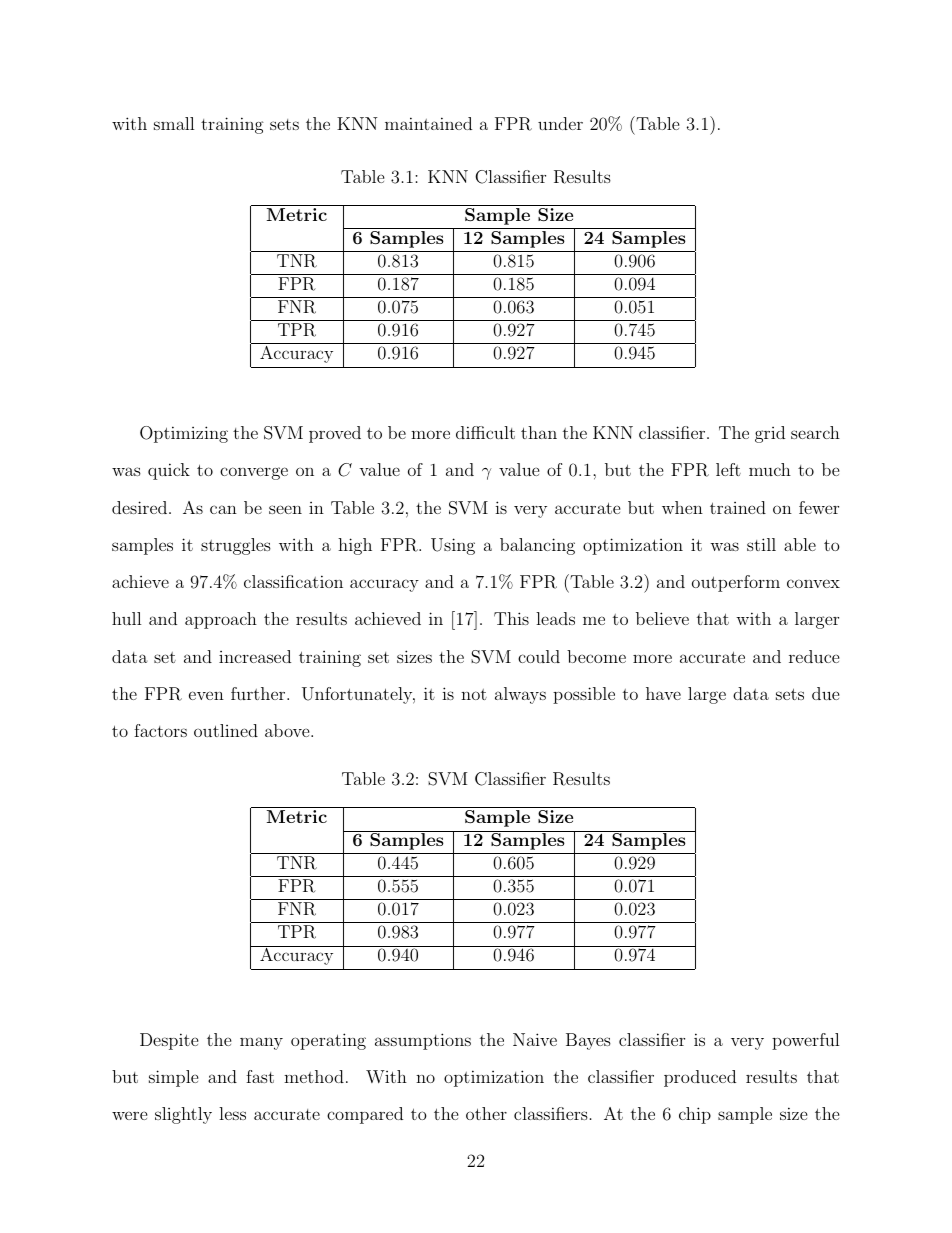  Describe the element at coordinates (560, 123) in the page. I see `under` at that location.
